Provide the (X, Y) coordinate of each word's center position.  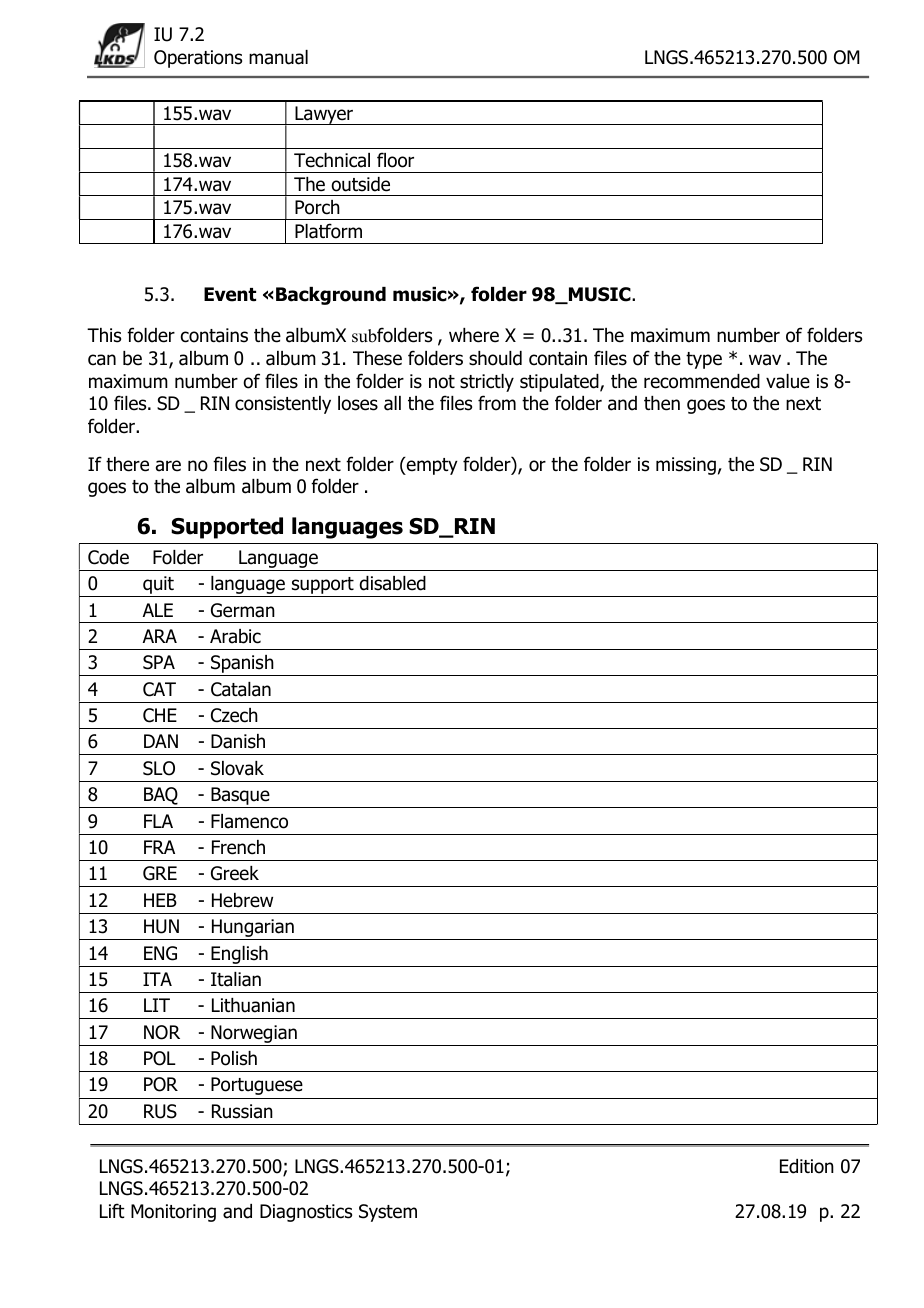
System (388, 1213)
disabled (392, 583)
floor (395, 160)
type (704, 360)
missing (686, 466)
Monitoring (173, 1213)
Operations (198, 59)
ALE (158, 610)
